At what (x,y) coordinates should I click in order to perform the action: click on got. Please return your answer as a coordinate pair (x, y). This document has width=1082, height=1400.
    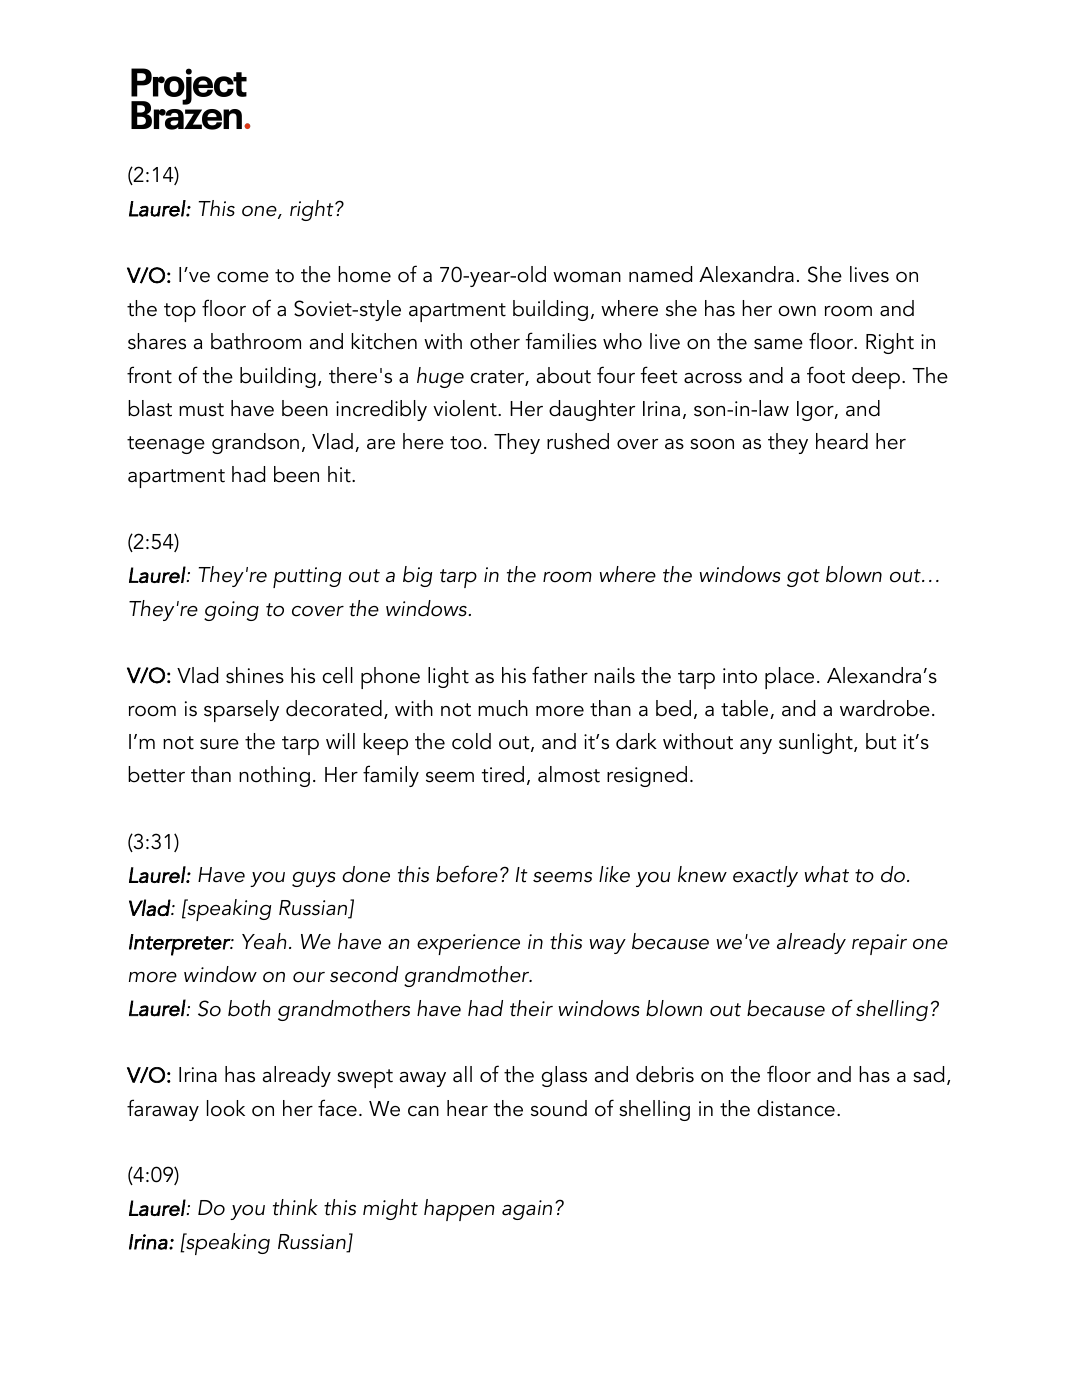
    Looking at the image, I should click on (803, 578).
